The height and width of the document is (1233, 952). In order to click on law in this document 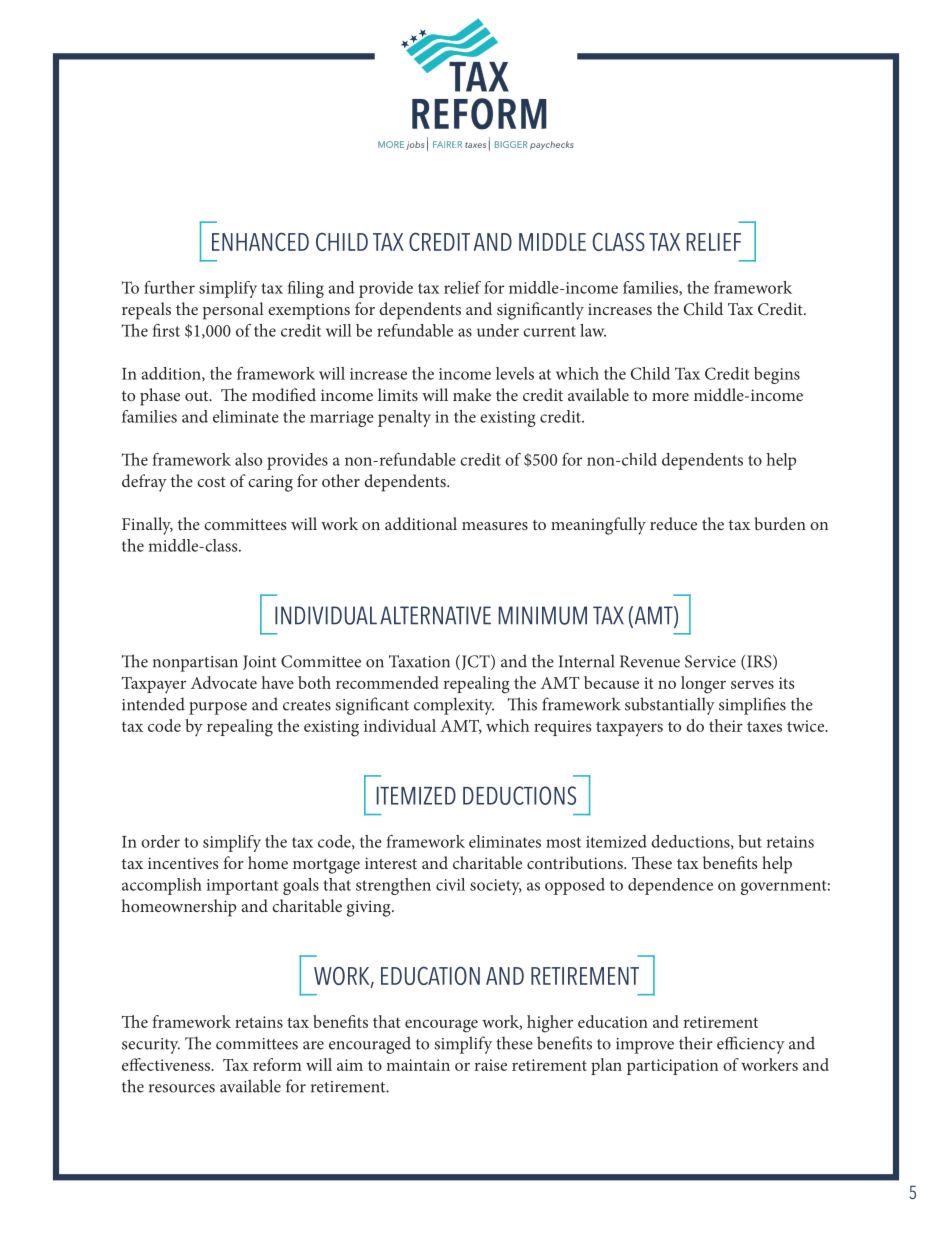, I will do `click(593, 330)`.
